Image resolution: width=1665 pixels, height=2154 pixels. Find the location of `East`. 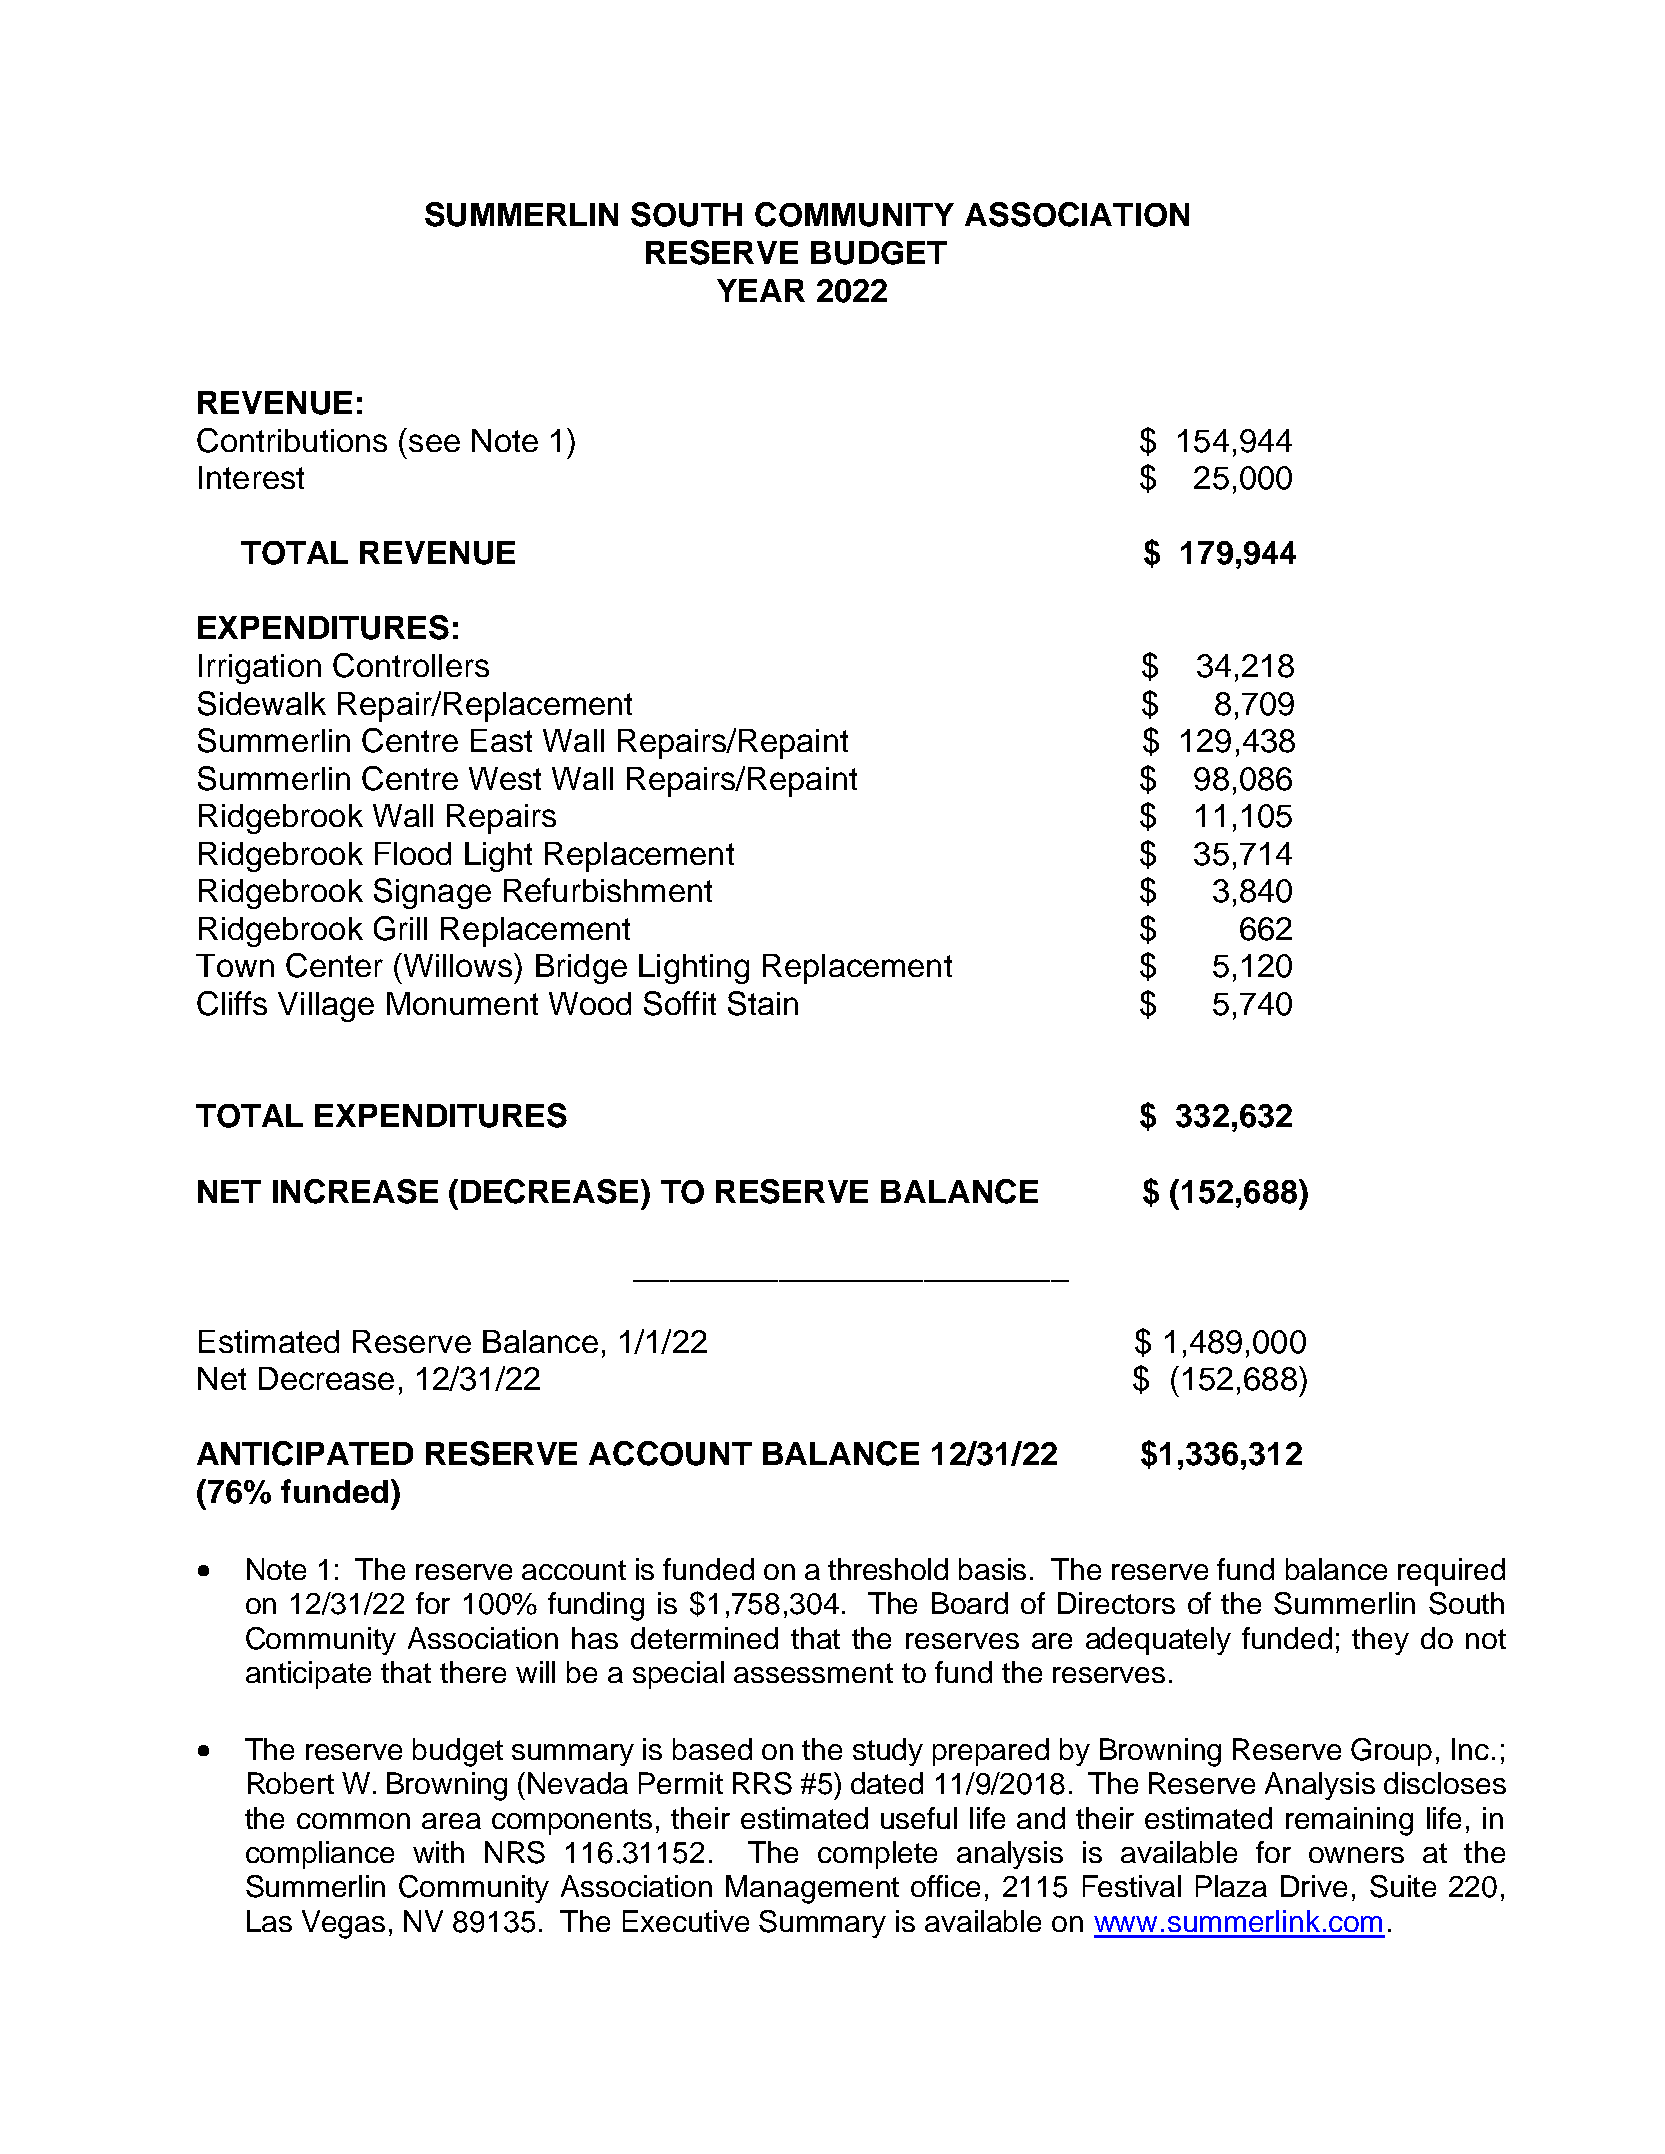

East is located at coordinates (501, 740).
